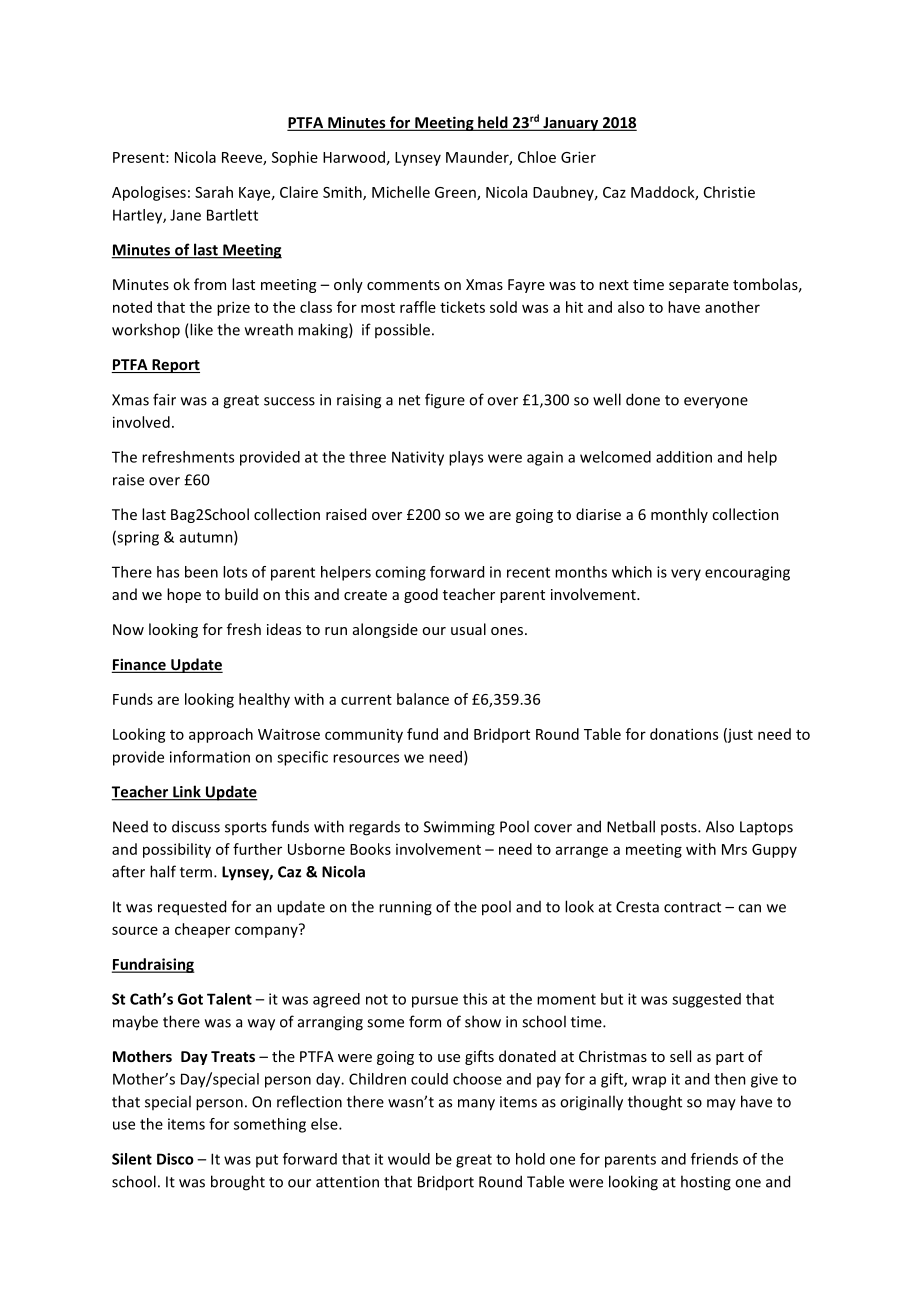 The image size is (924, 1308). I want to click on figure, so click(445, 401).
